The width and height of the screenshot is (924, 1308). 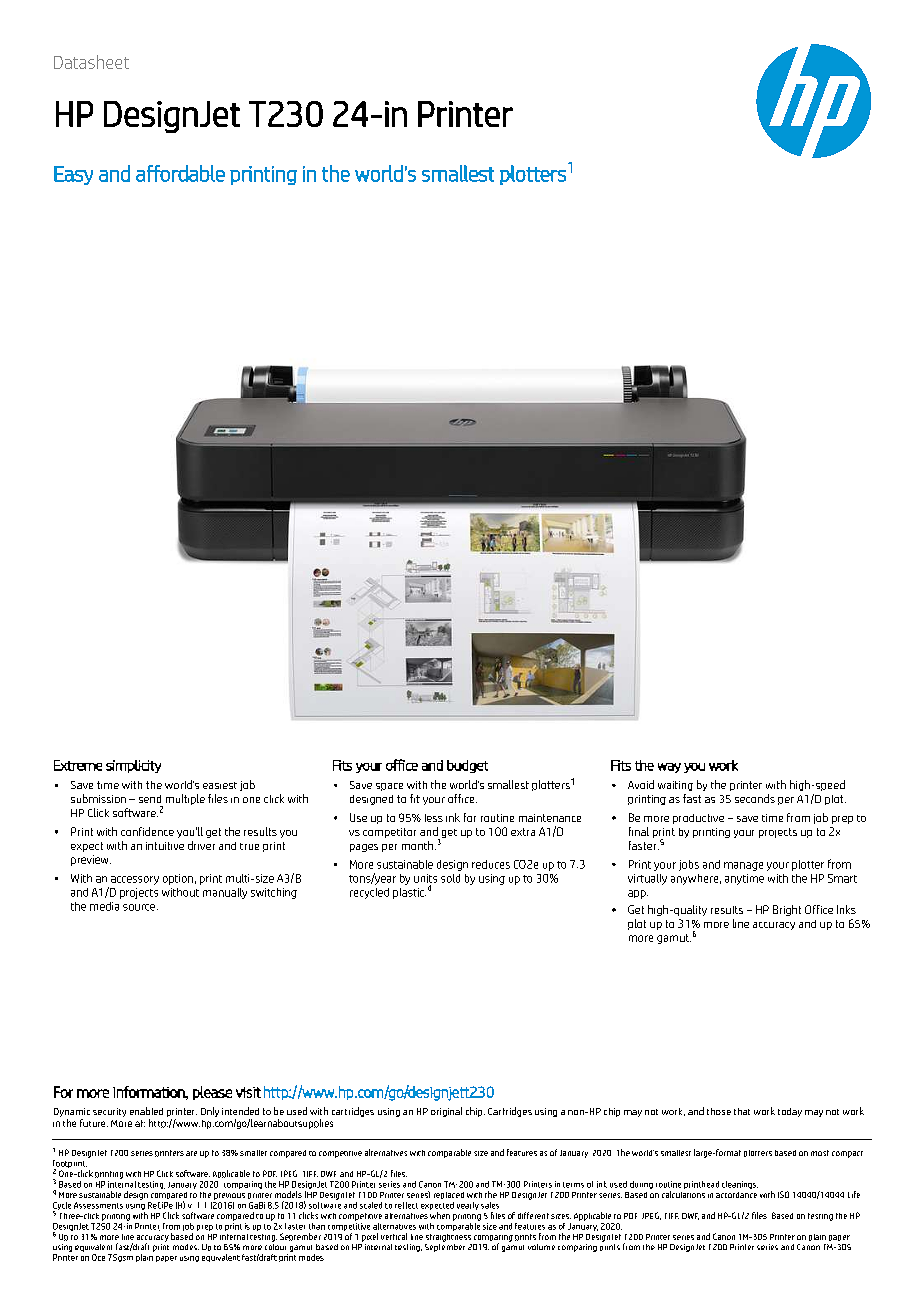 What do you see at coordinates (755, 798) in the screenshot?
I see `seconds` at bounding box center [755, 798].
